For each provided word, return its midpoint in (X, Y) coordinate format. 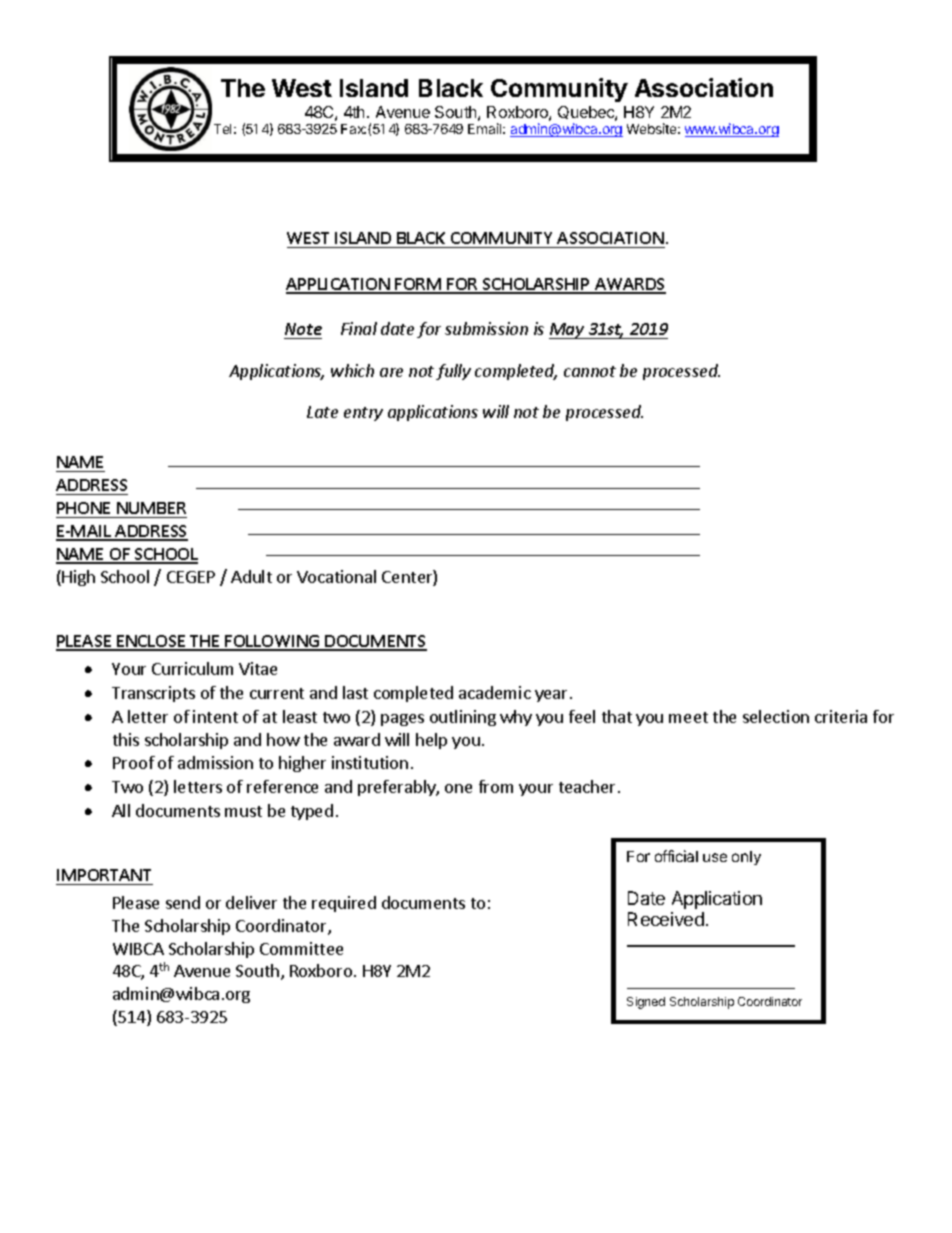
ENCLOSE (151, 642)
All (121, 810)
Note (303, 329)
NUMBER (151, 508)
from (496, 786)
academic (495, 692)
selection (776, 716)
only (746, 858)
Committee (301, 948)
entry (363, 414)
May (568, 331)
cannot (590, 371)
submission (486, 328)
